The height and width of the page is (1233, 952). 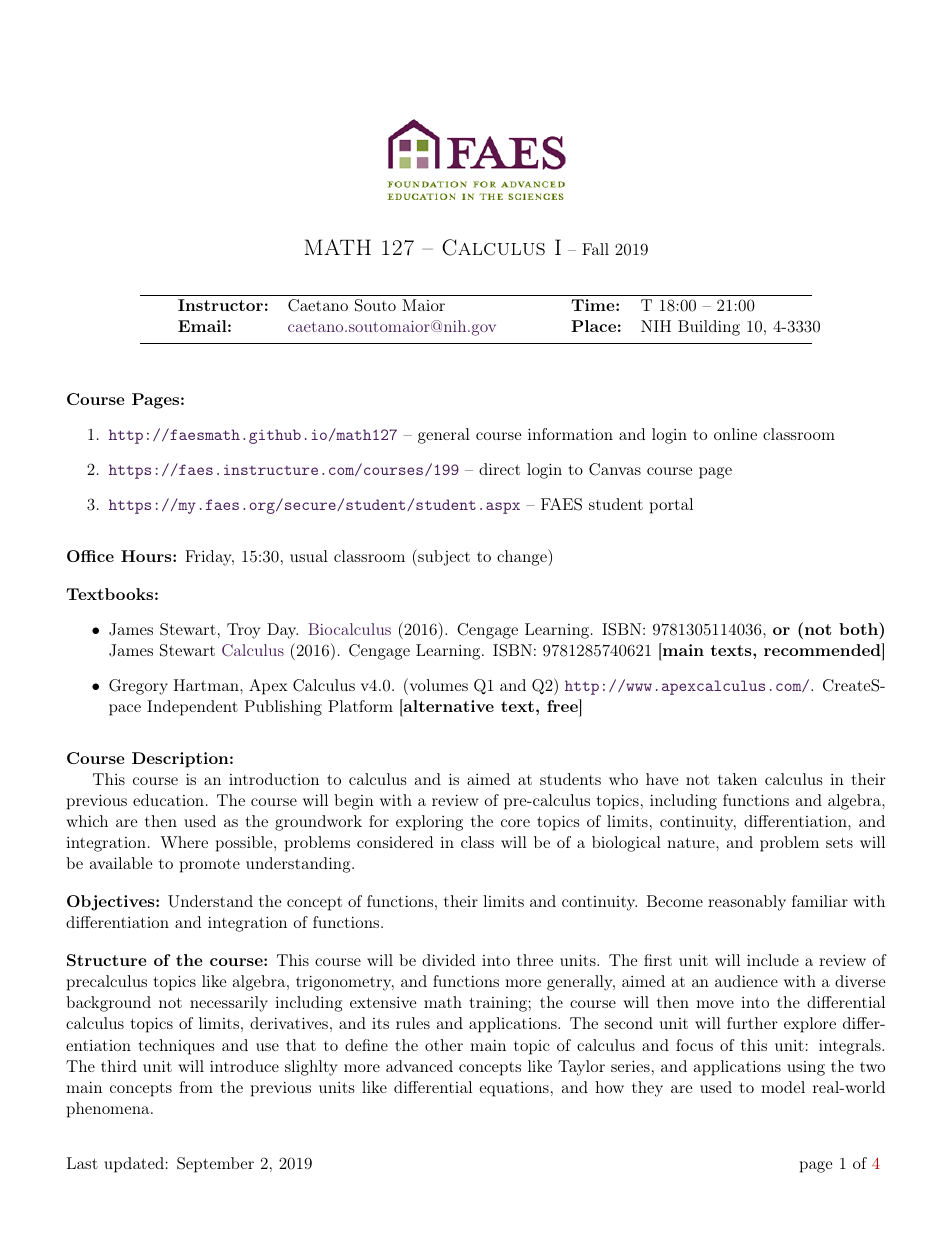 I want to click on Building, so click(x=709, y=328).
